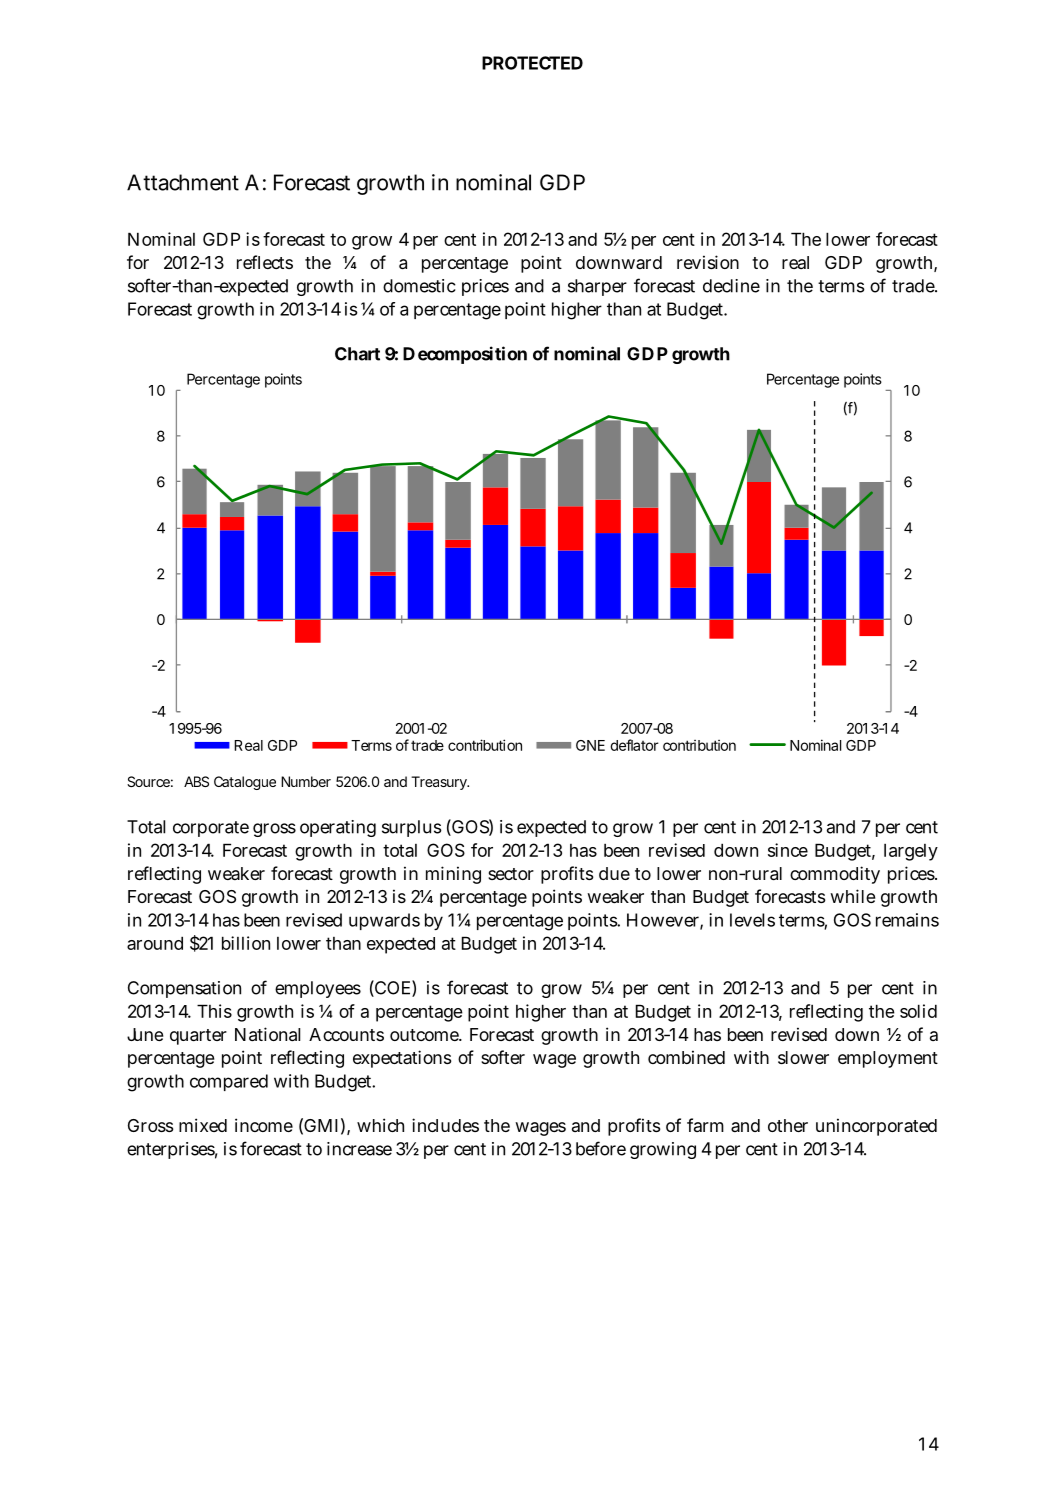  What do you see at coordinates (601, 1148) in the page?
I see `before` at bounding box center [601, 1148].
